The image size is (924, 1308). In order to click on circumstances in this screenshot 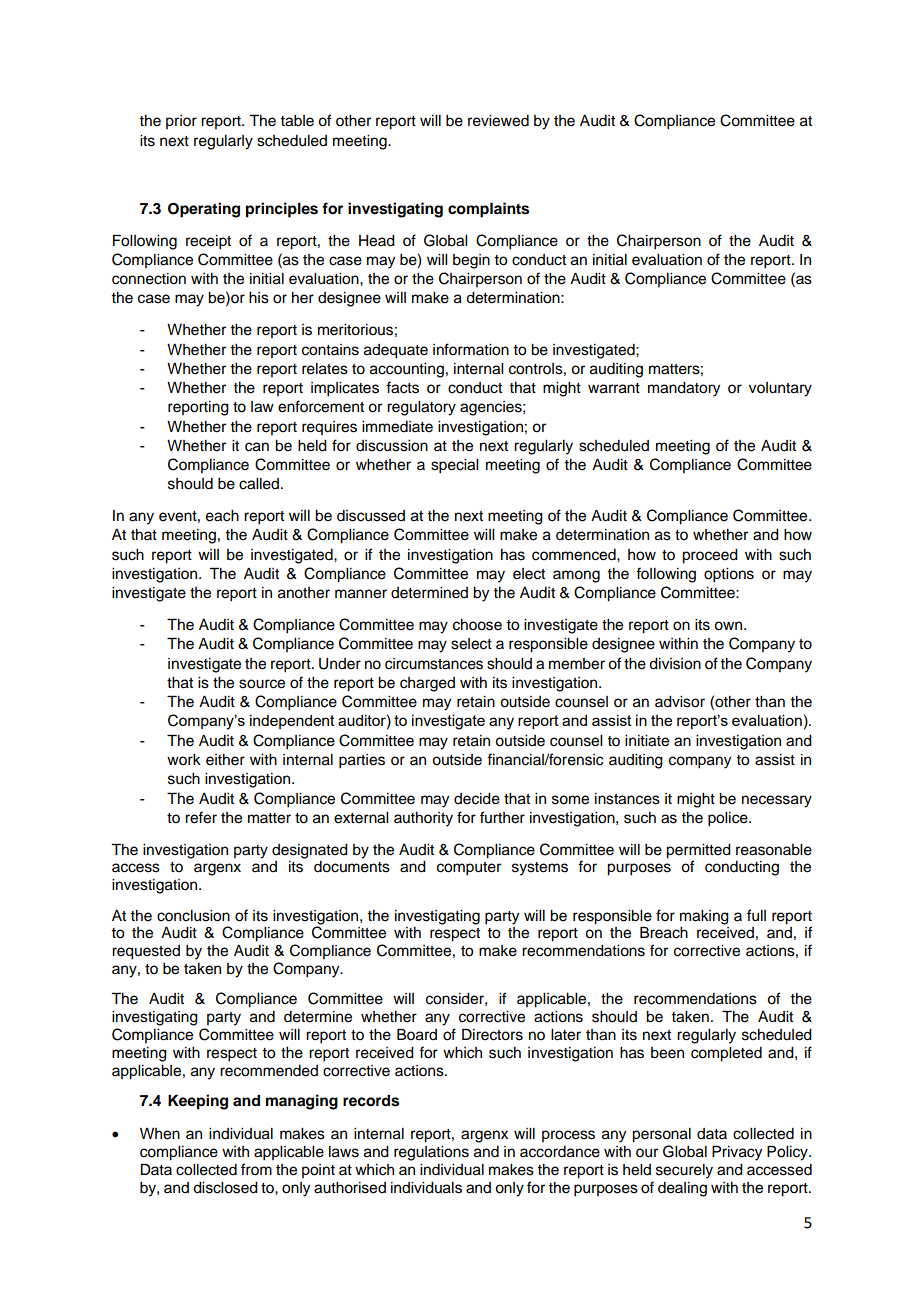, I will do `click(434, 664)`.
